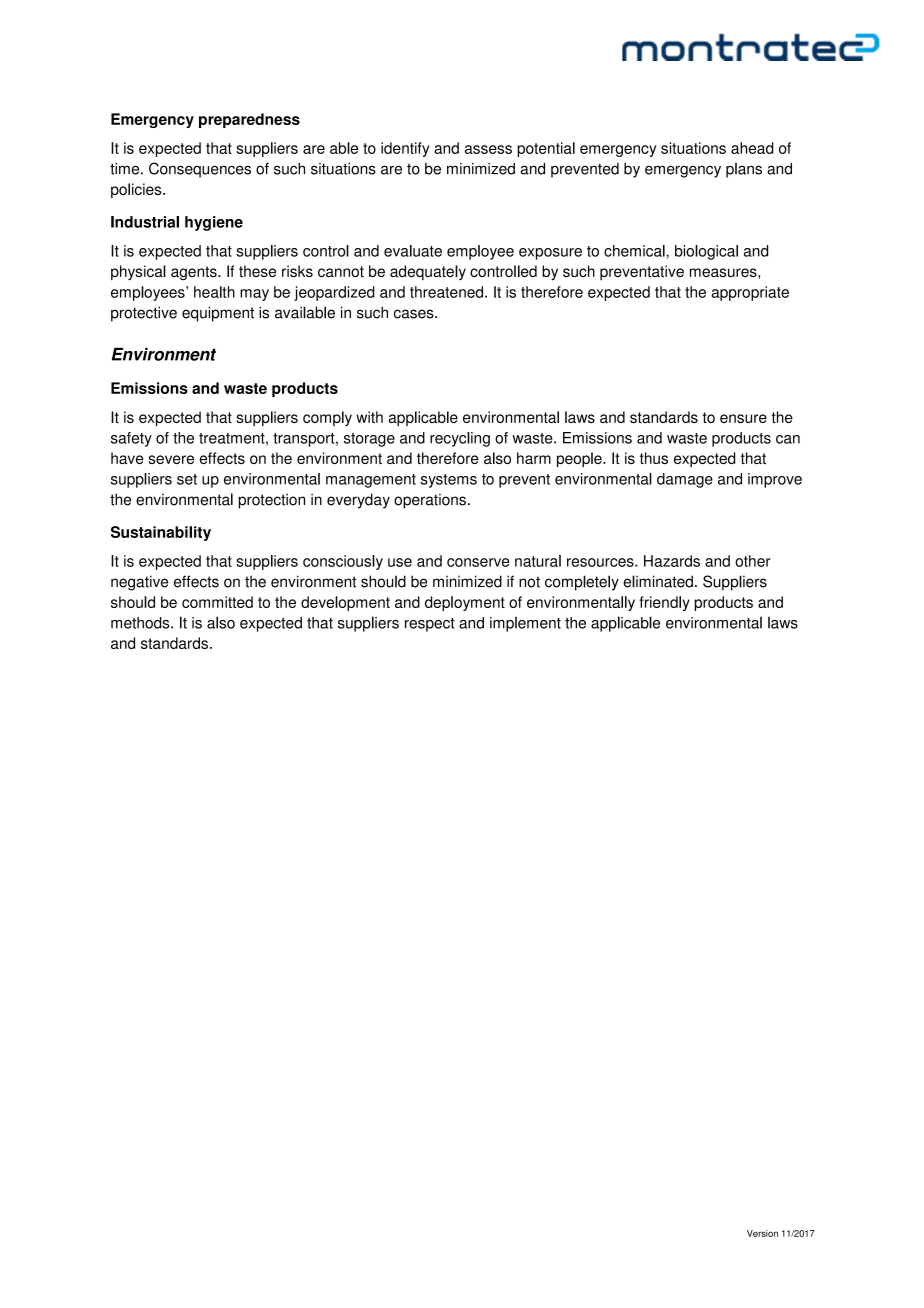 The image size is (924, 1308). What do you see at coordinates (171, 459) in the page?
I see `severe` at bounding box center [171, 459].
